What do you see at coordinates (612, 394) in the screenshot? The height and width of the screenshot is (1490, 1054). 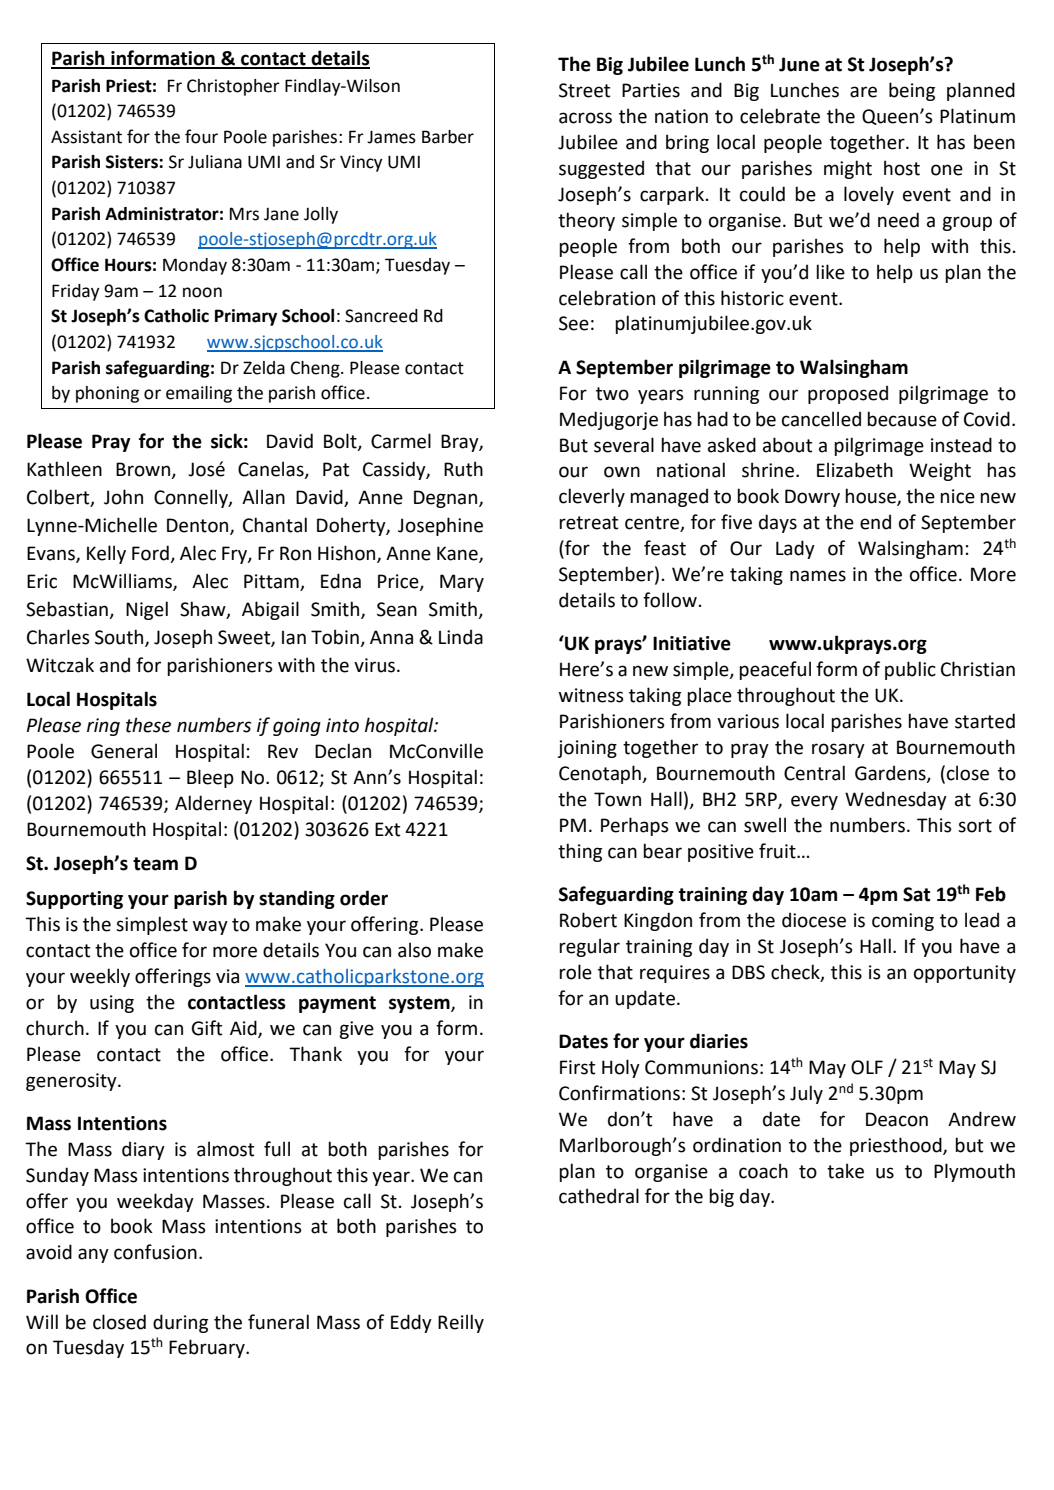 I see `two` at bounding box center [612, 394].
